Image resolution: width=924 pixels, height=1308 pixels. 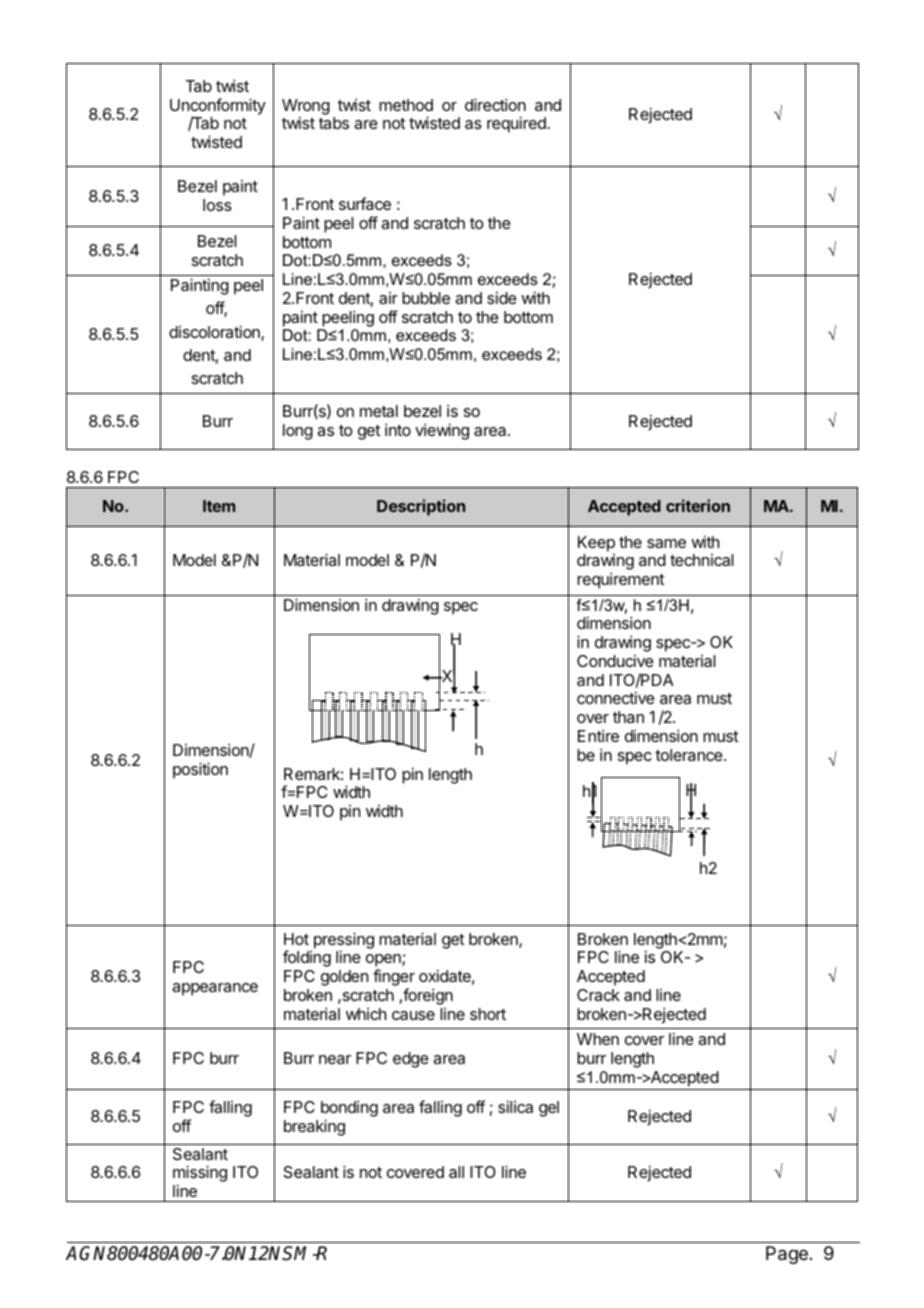 I want to click on Hot, so click(x=296, y=939).
